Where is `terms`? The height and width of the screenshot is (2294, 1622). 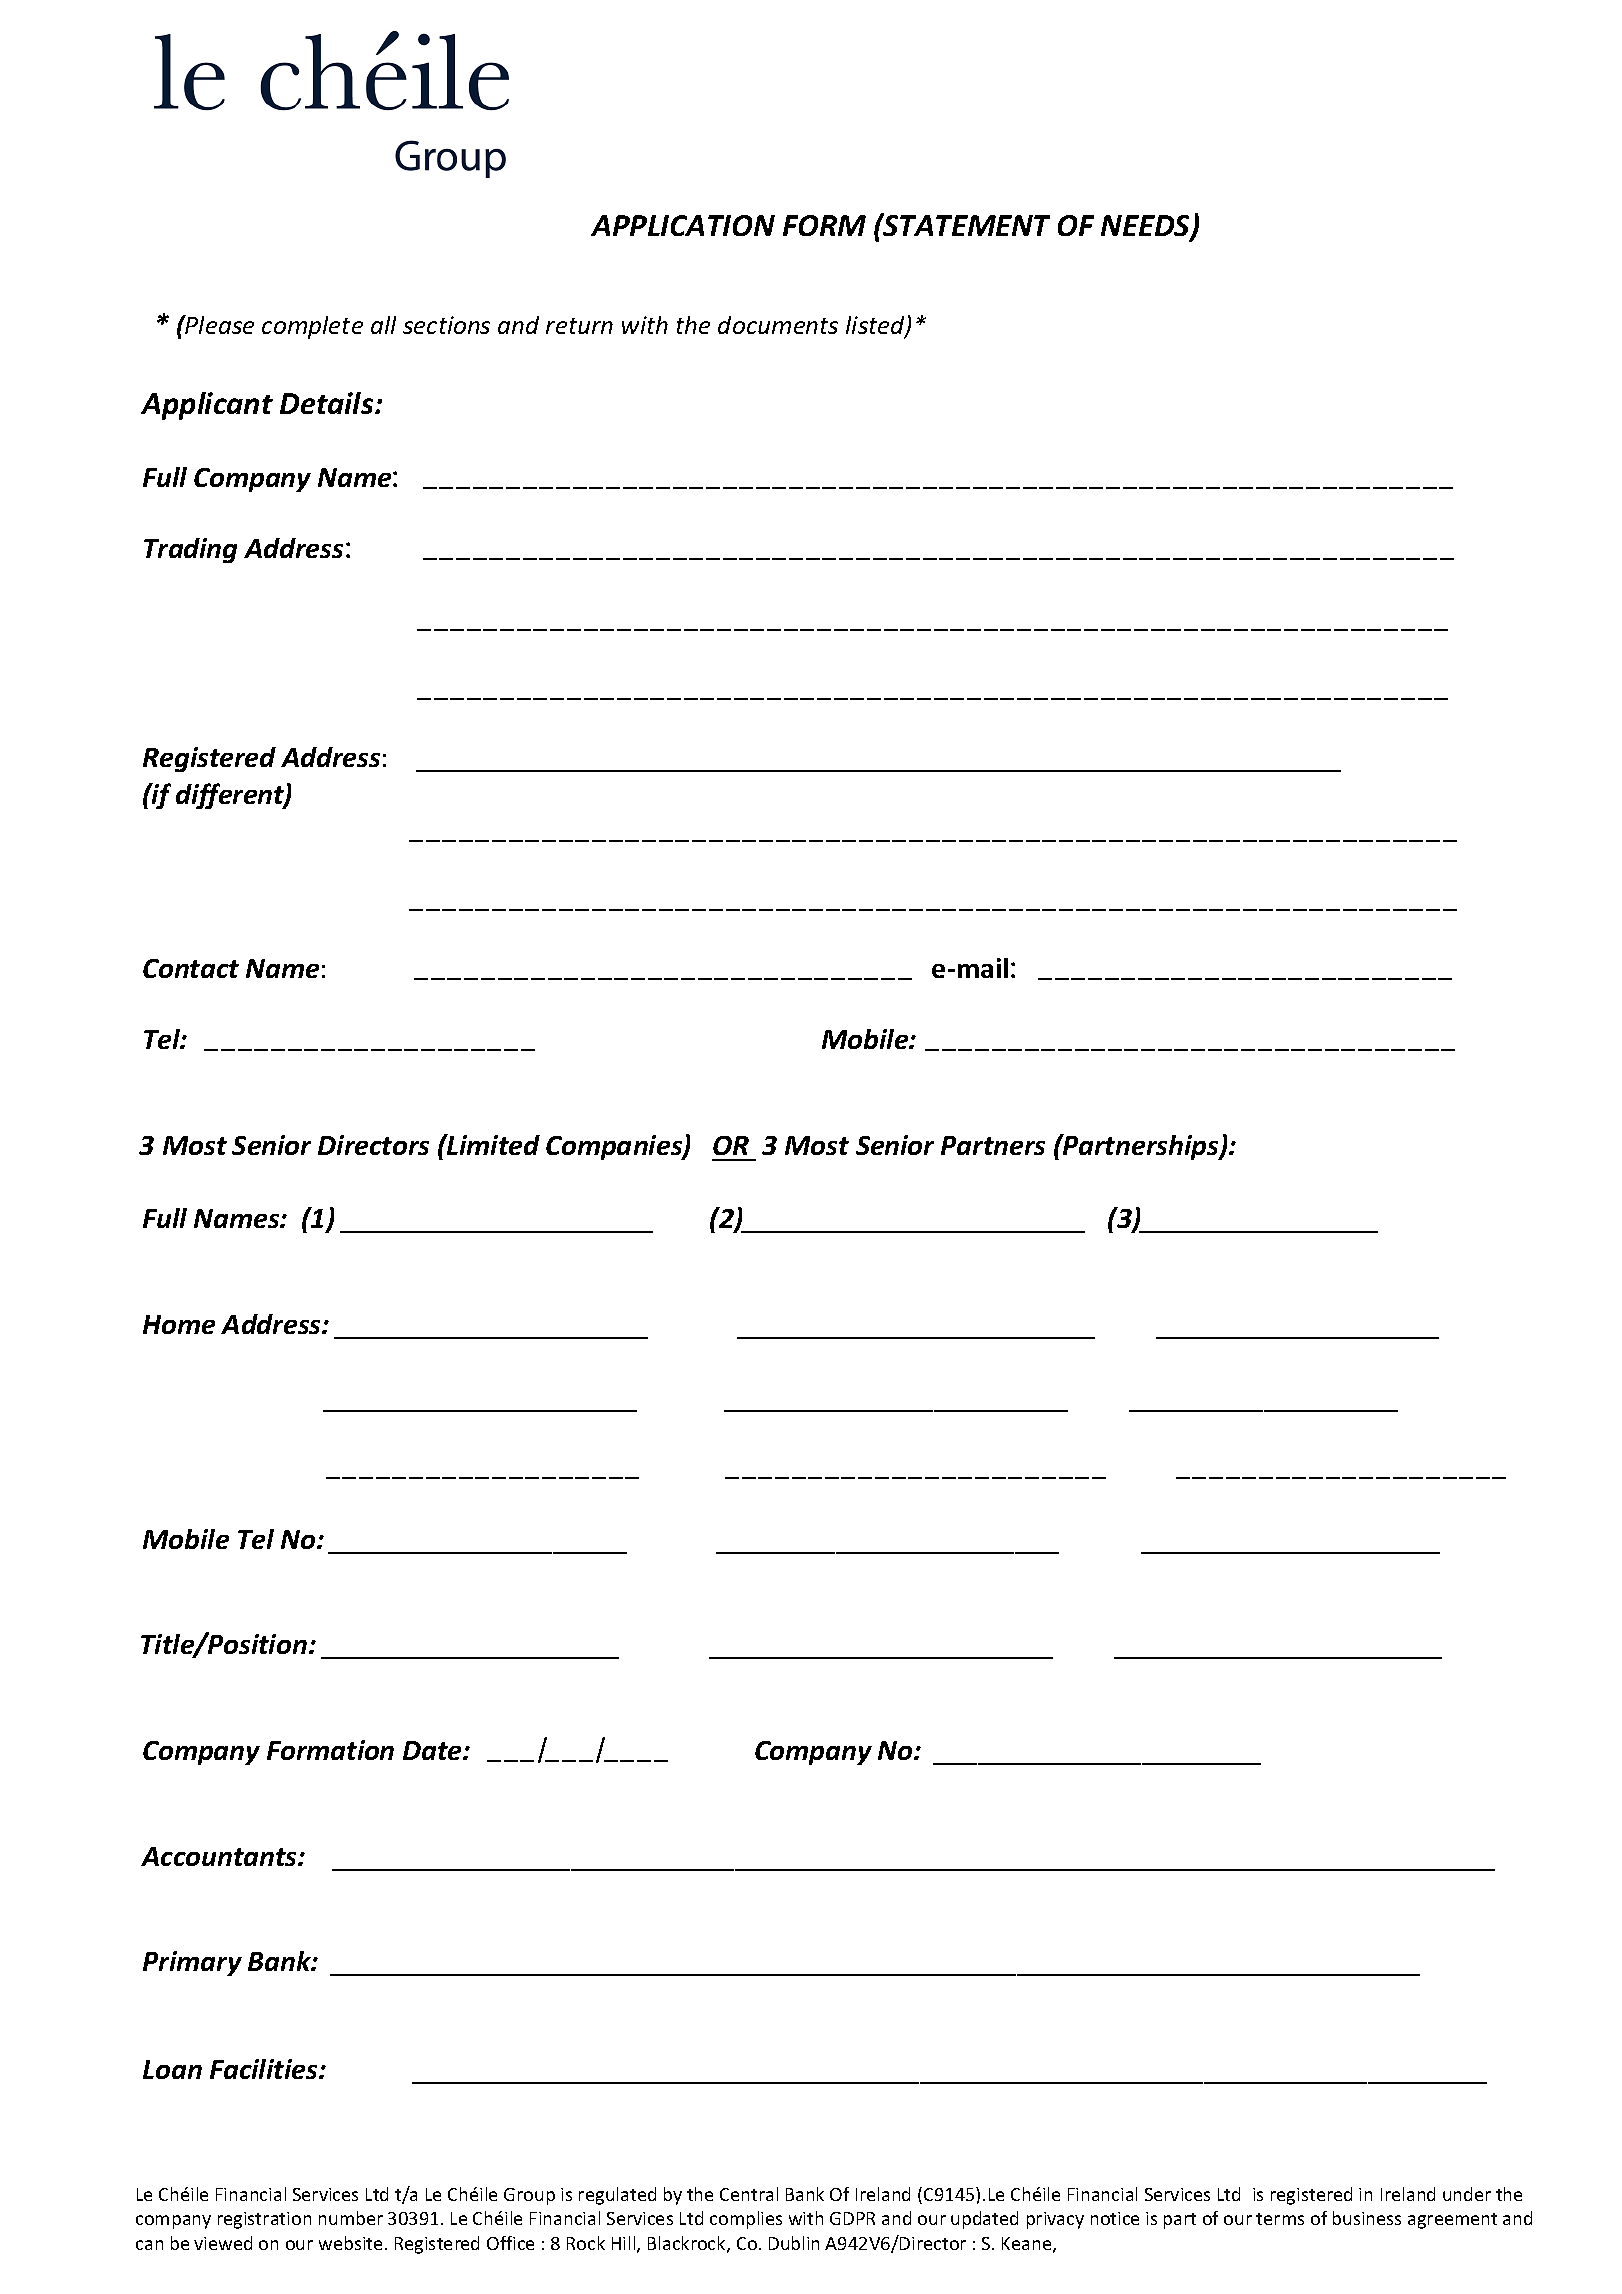
terms is located at coordinates (1280, 2219).
